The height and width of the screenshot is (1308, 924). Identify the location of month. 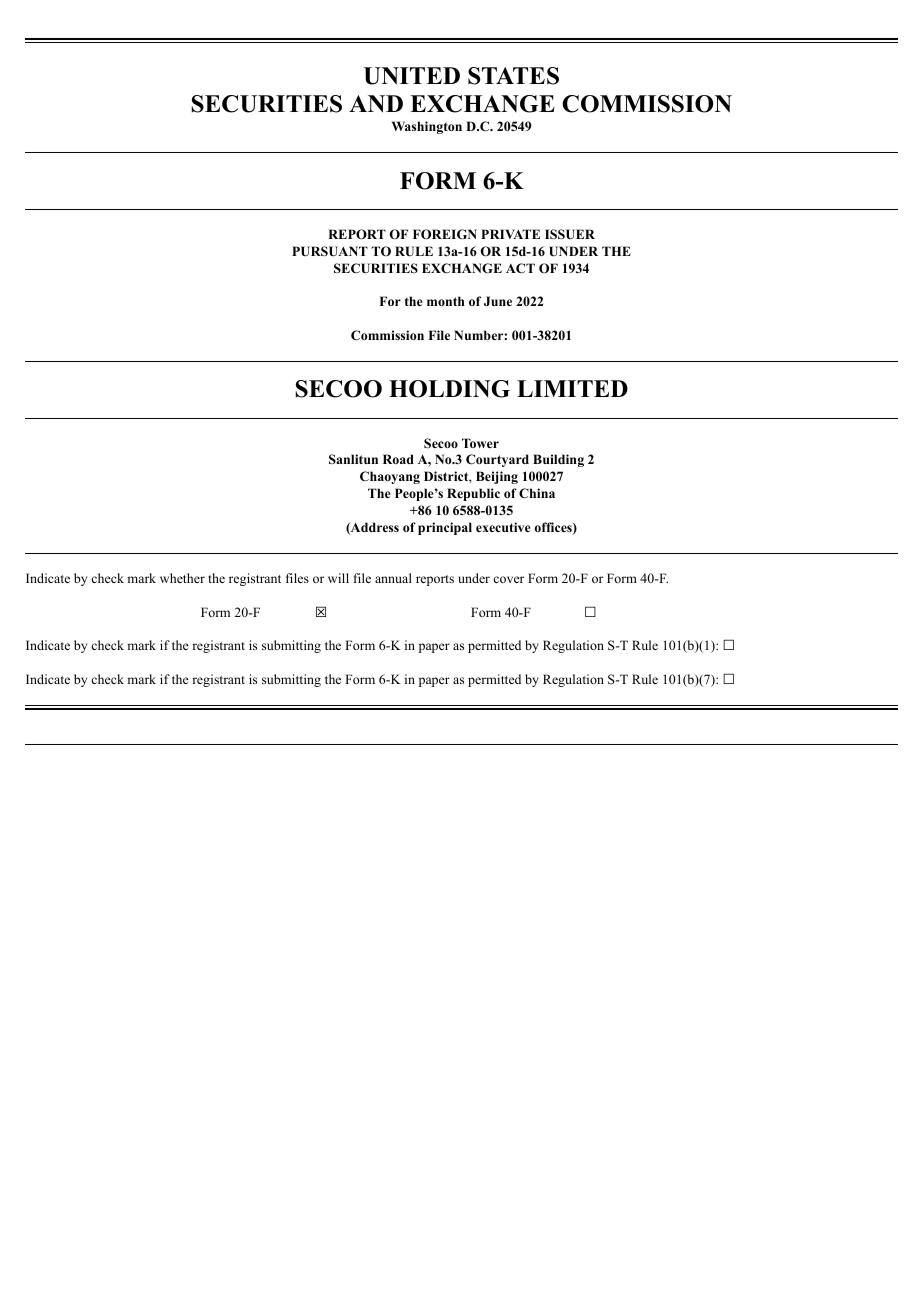
(446, 301).
